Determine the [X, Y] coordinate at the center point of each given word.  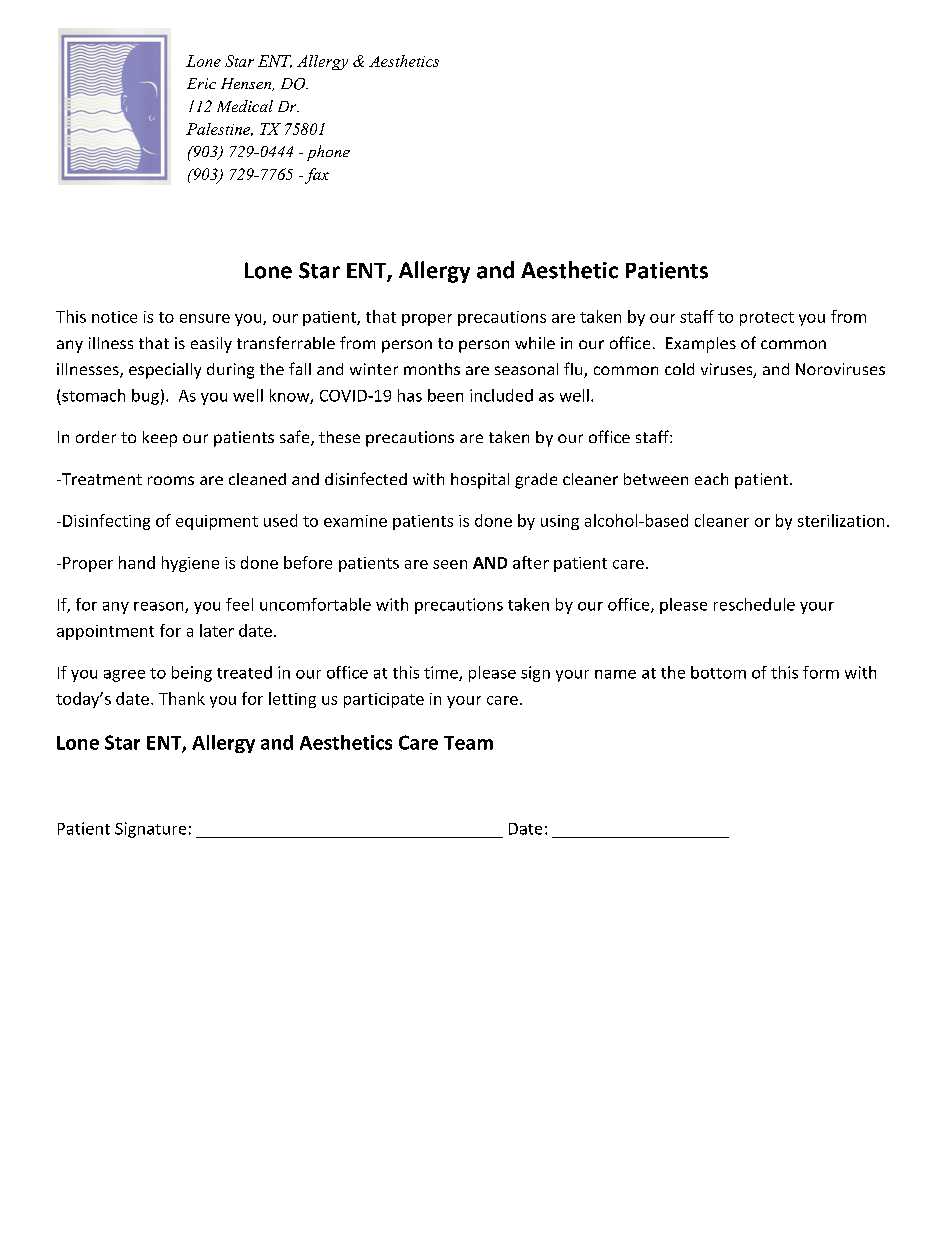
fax [317, 176]
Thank [182, 698]
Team [468, 743]
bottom [718, 672]
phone [328, 153]
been [445, 395]
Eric [201, 83]
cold [679, 369]
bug [145, 397]
